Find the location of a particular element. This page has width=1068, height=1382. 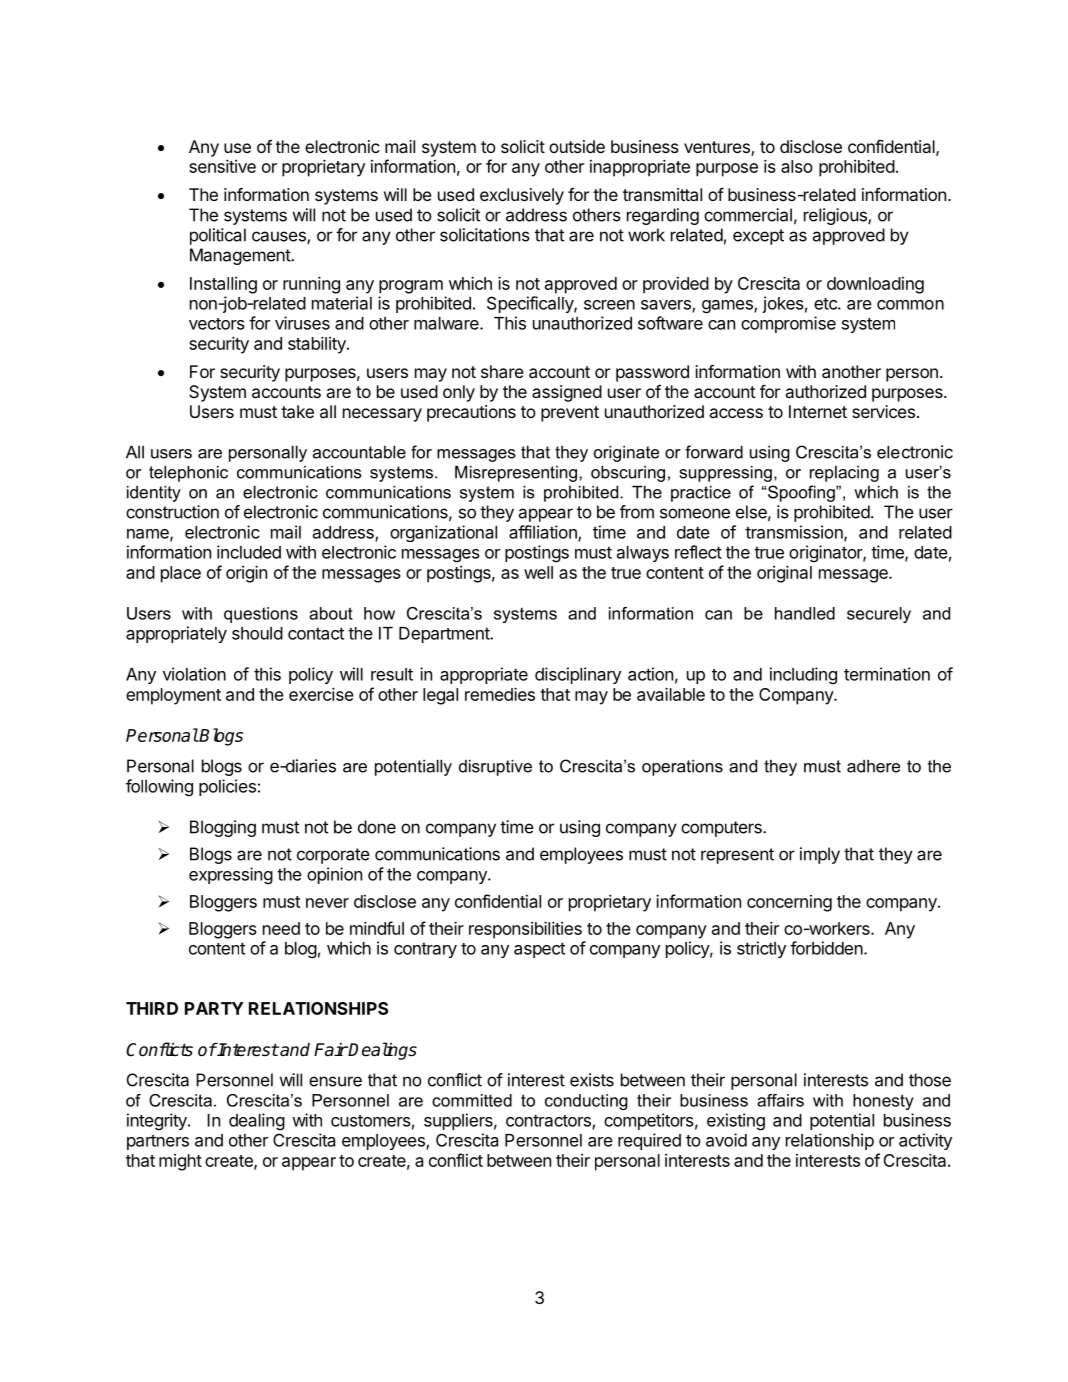

sensitive is located at coordinates (222, 166).
